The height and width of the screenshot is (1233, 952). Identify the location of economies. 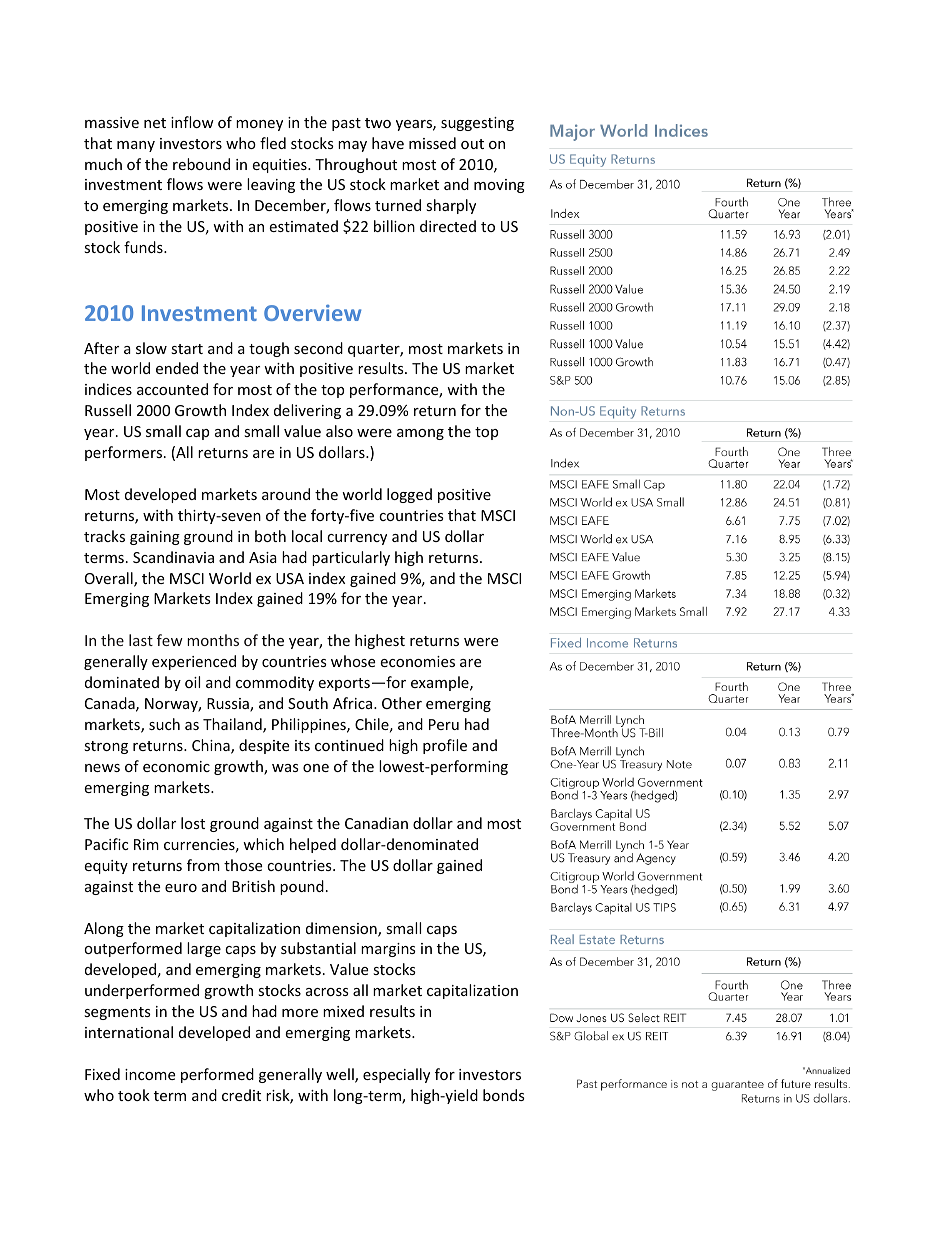
(417, 661).
